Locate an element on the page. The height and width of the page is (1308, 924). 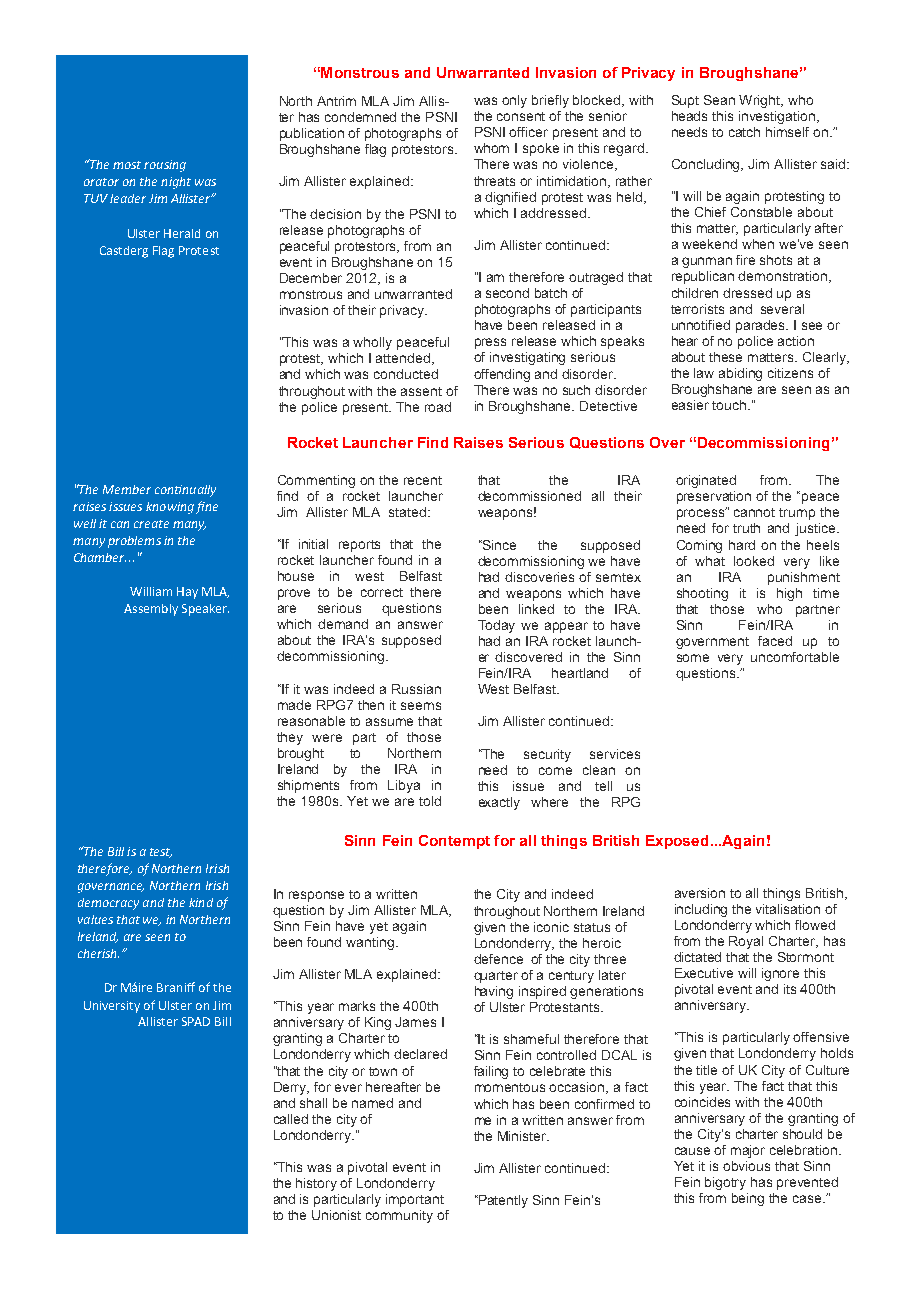
Assembly is located at coordinates (151, 610).
